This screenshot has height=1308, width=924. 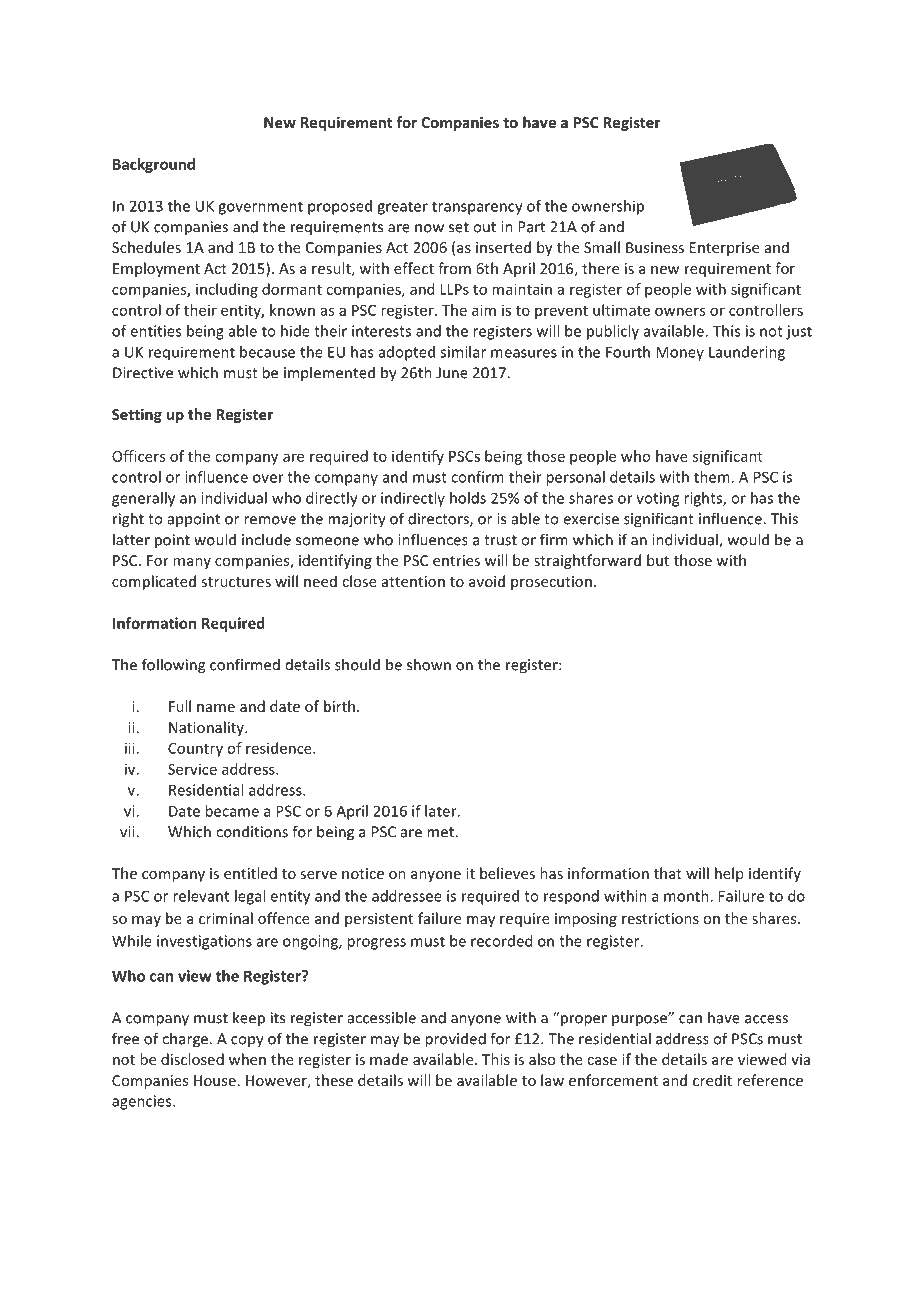 I want to click on House, so click(x=215, y=1080).
